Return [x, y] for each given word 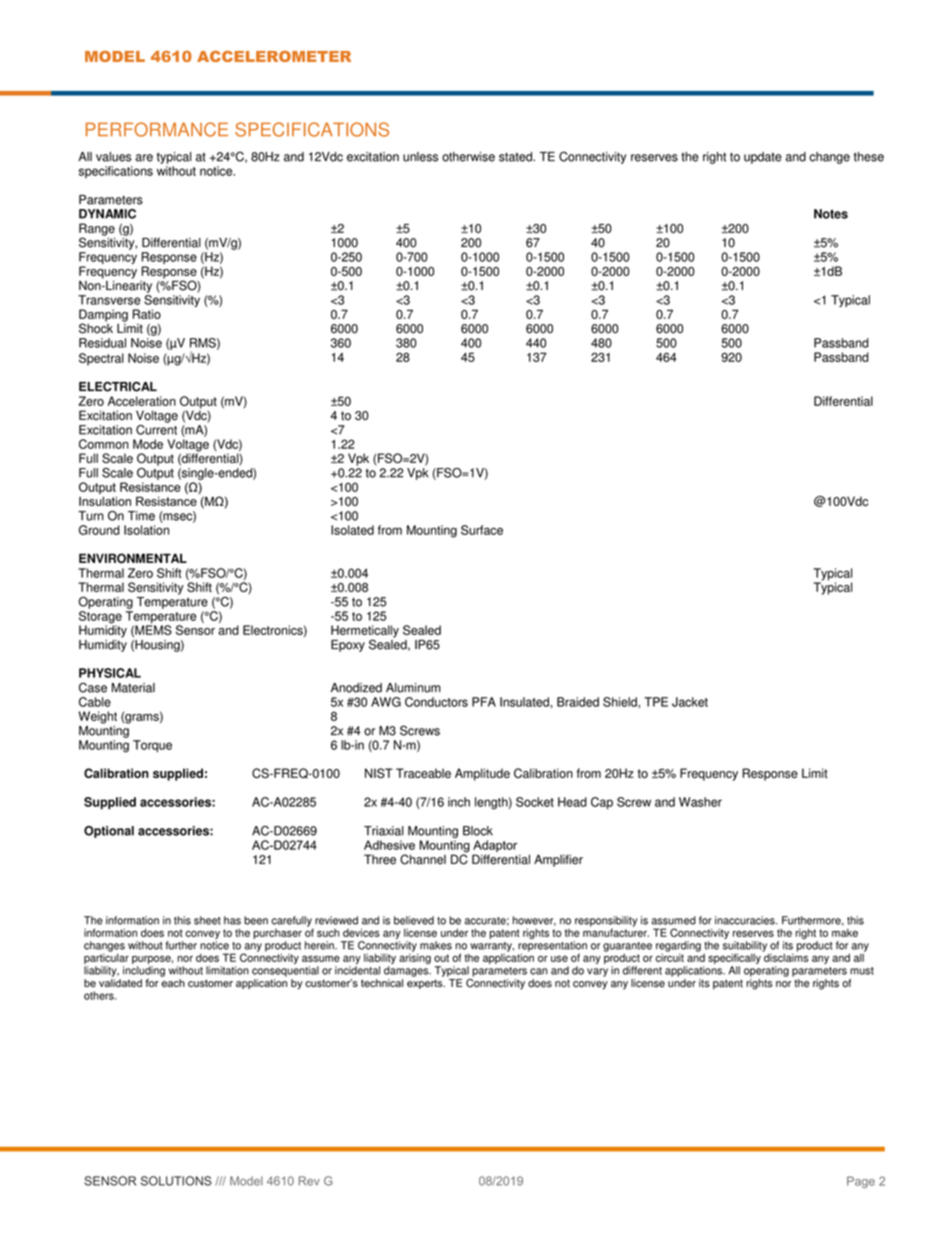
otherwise [468, 157]
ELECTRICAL [118, 386]
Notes [831, 214]
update [763, 158]
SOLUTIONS [176, 1181]
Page [861, 1182]
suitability [745, 947]
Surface [482, 530]
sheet [207, 920]
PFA [484, 702]
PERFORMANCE [157, 129]
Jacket [690, 702]
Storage [100, 618]
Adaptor [495, 847]
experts [426, 984]
